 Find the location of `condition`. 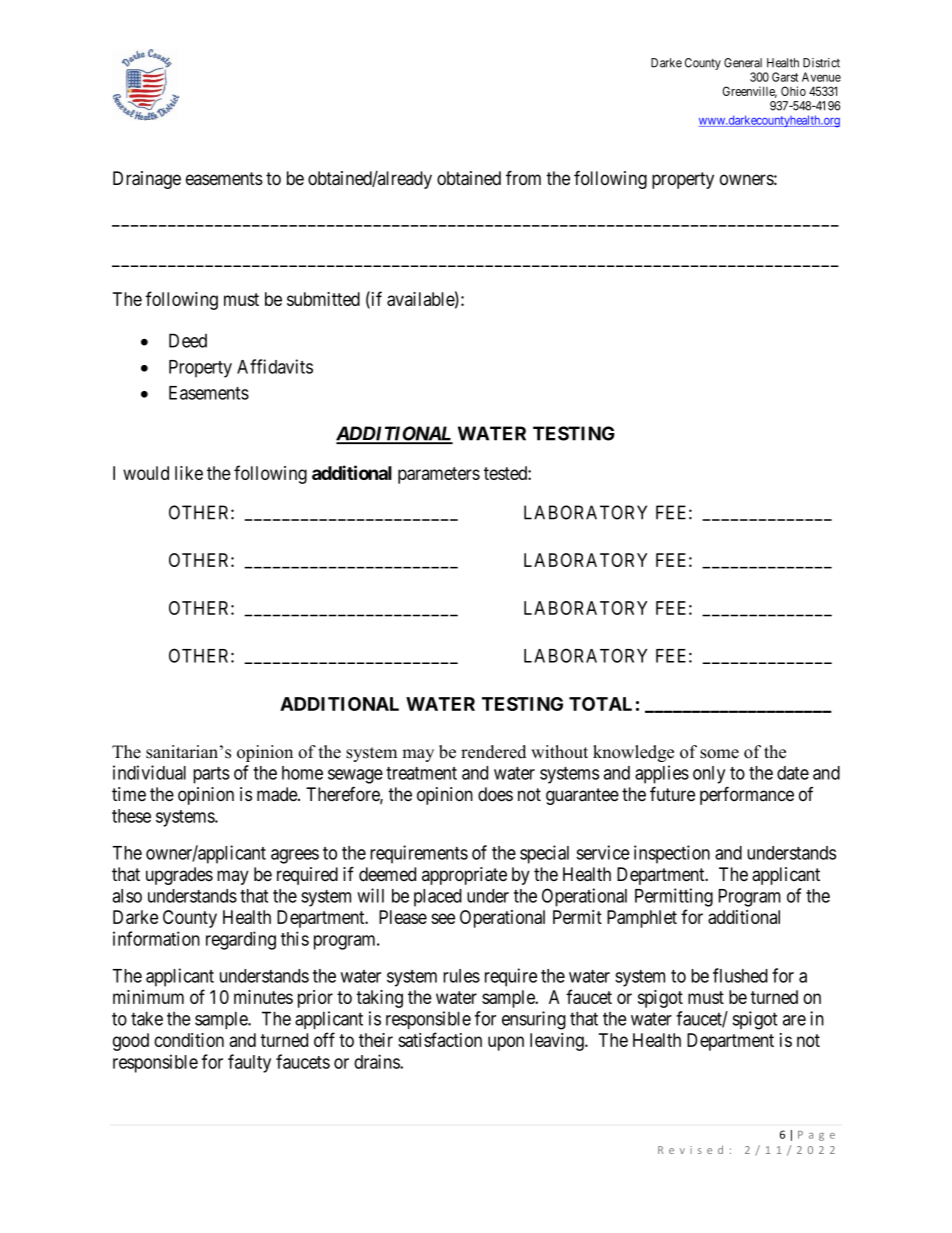

condition is located at coordinates (189, 1040).
